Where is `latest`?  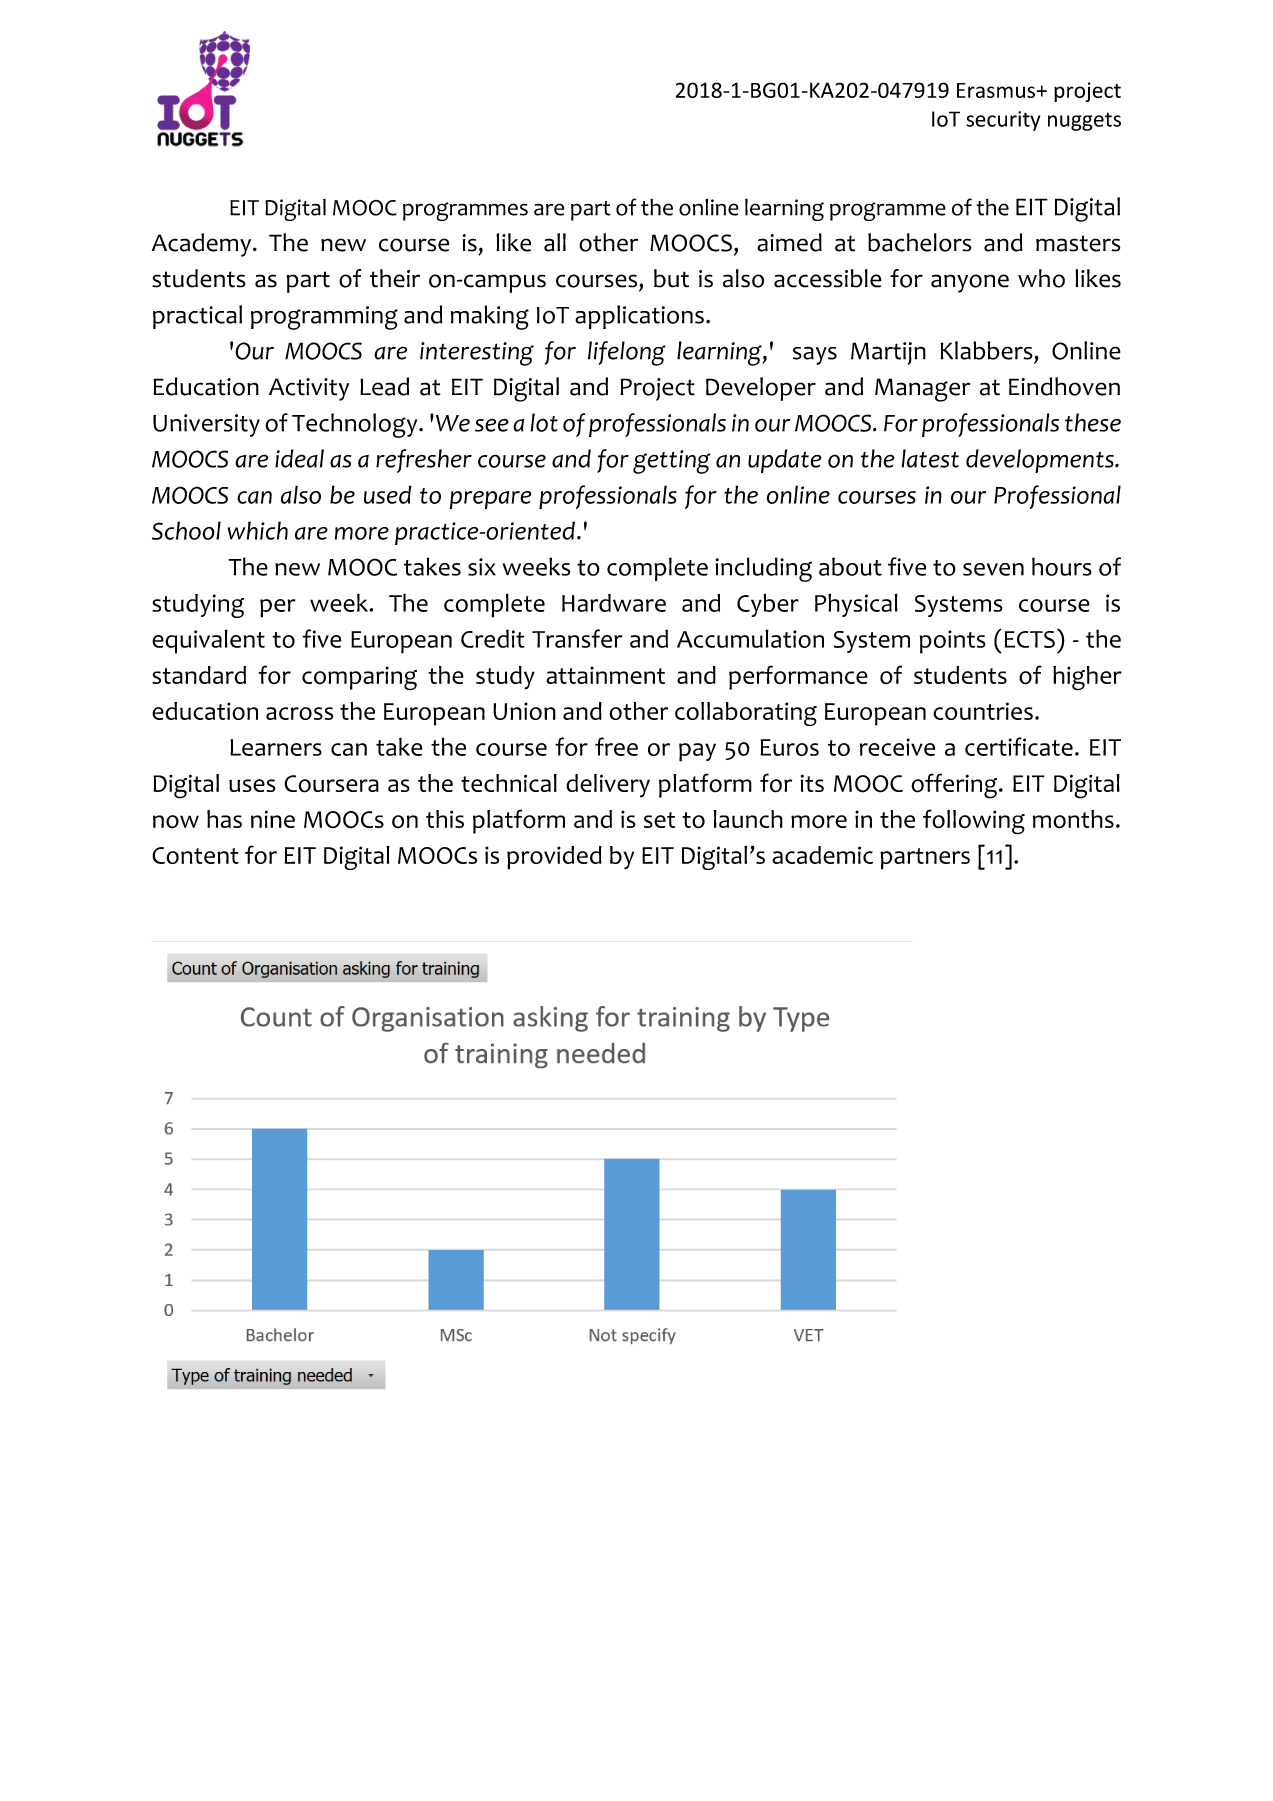 latest is located at coordinates (930, 458).
